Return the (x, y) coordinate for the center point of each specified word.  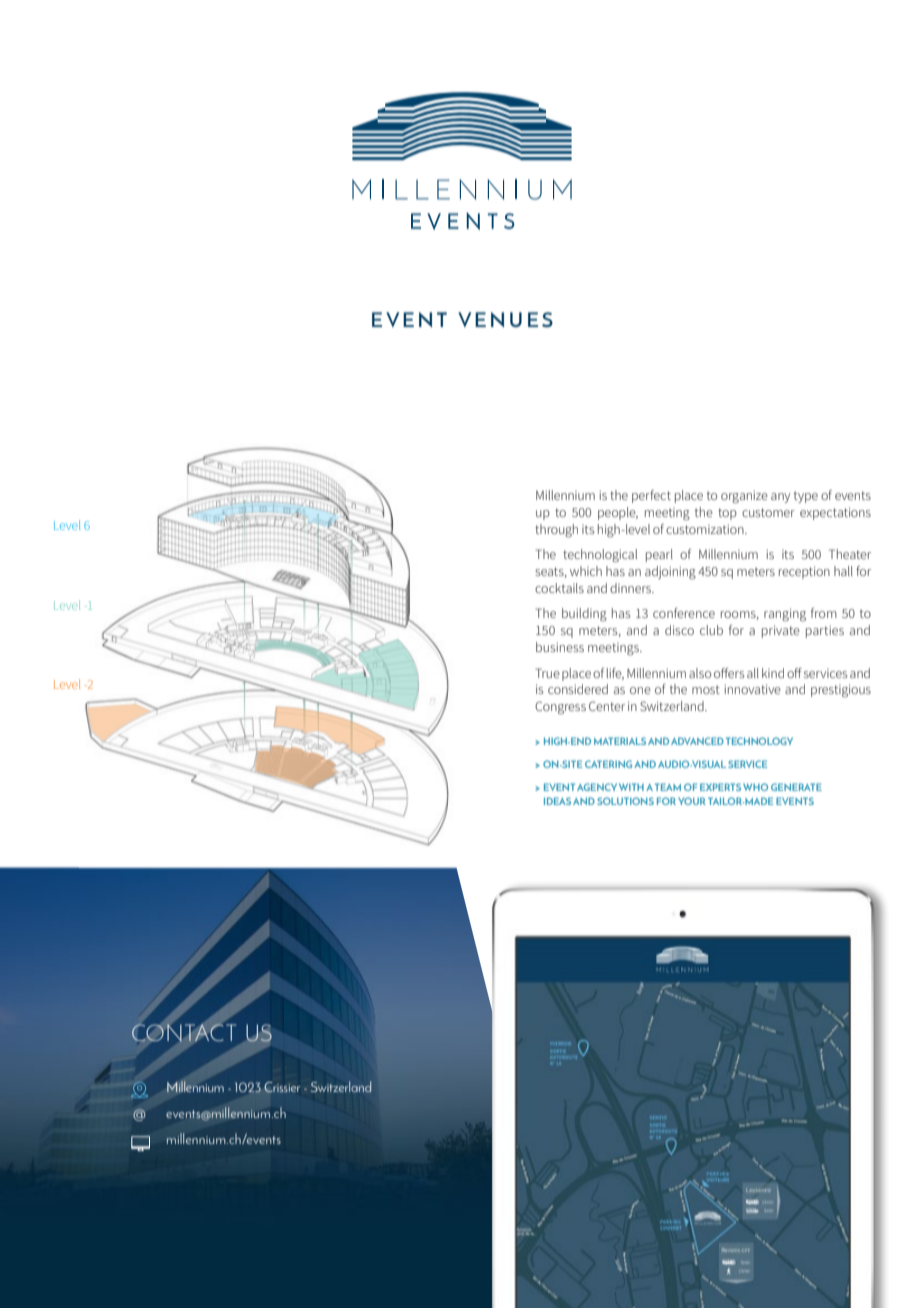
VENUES (505, 319)
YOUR (692, 801)
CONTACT (184, 1033)
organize (744, 497)
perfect (651, 496)
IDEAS (557, 801)
